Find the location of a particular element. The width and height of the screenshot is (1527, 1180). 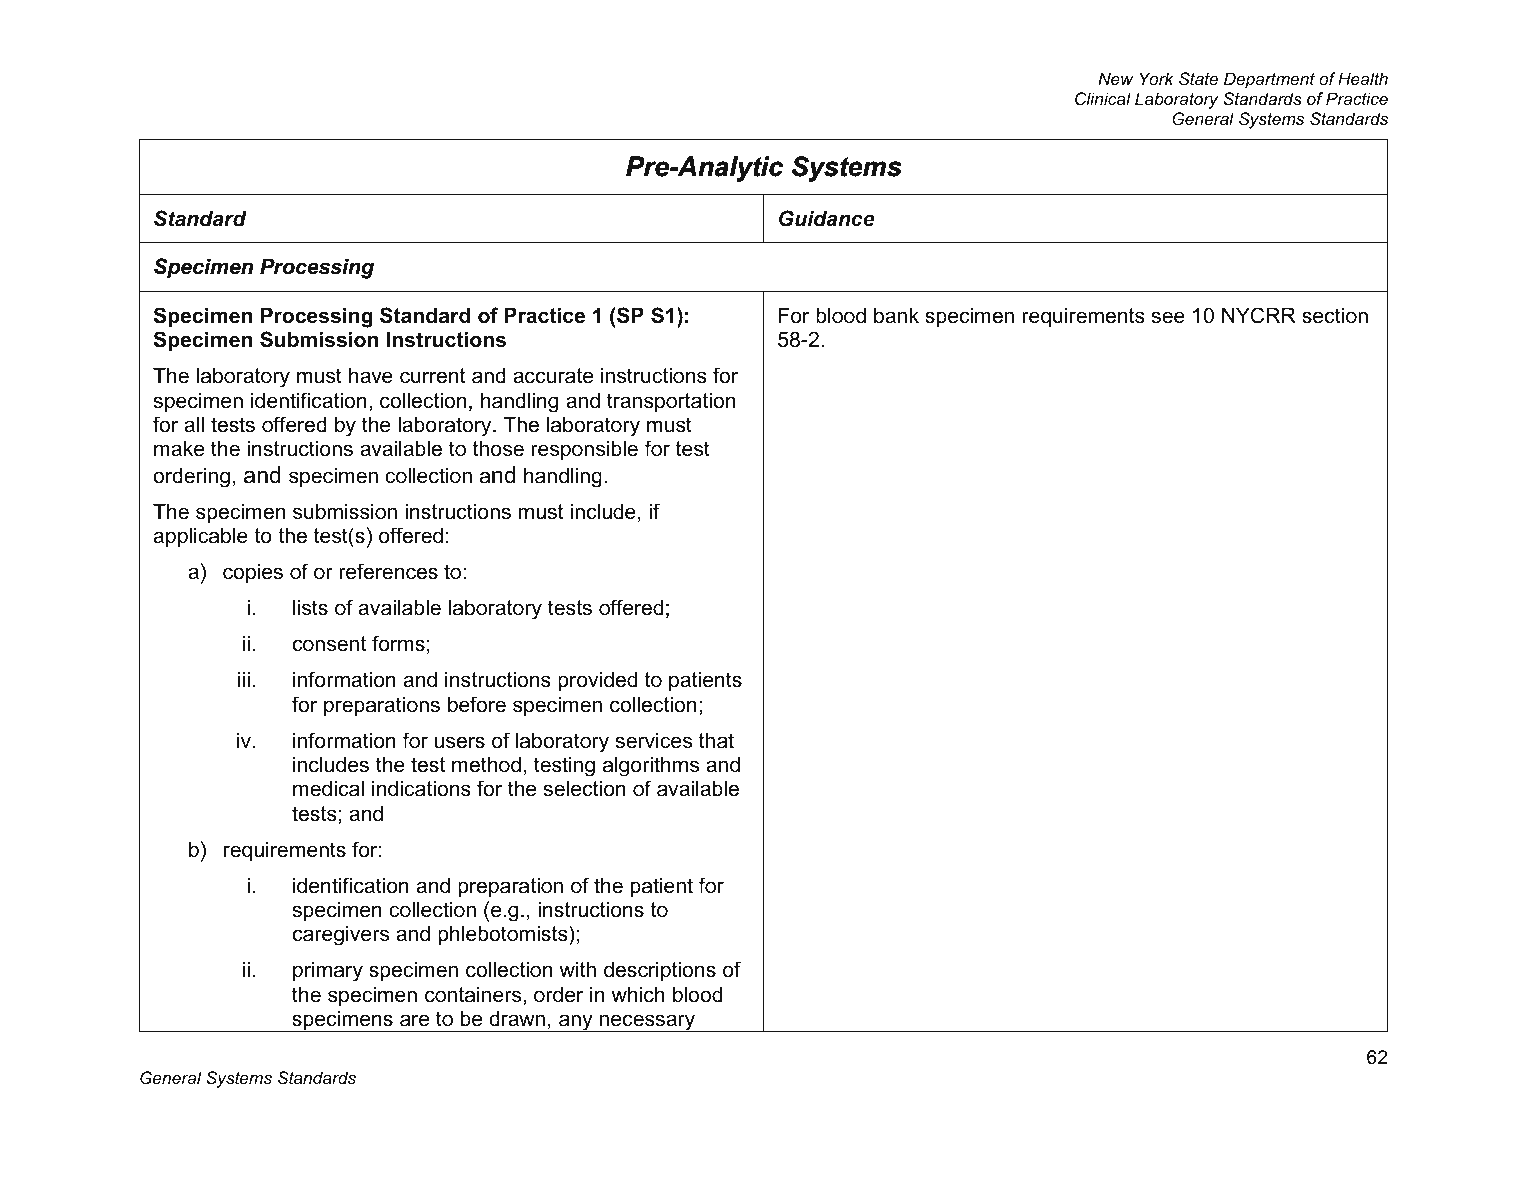

Guidance is located at coordinates (827, 218).
